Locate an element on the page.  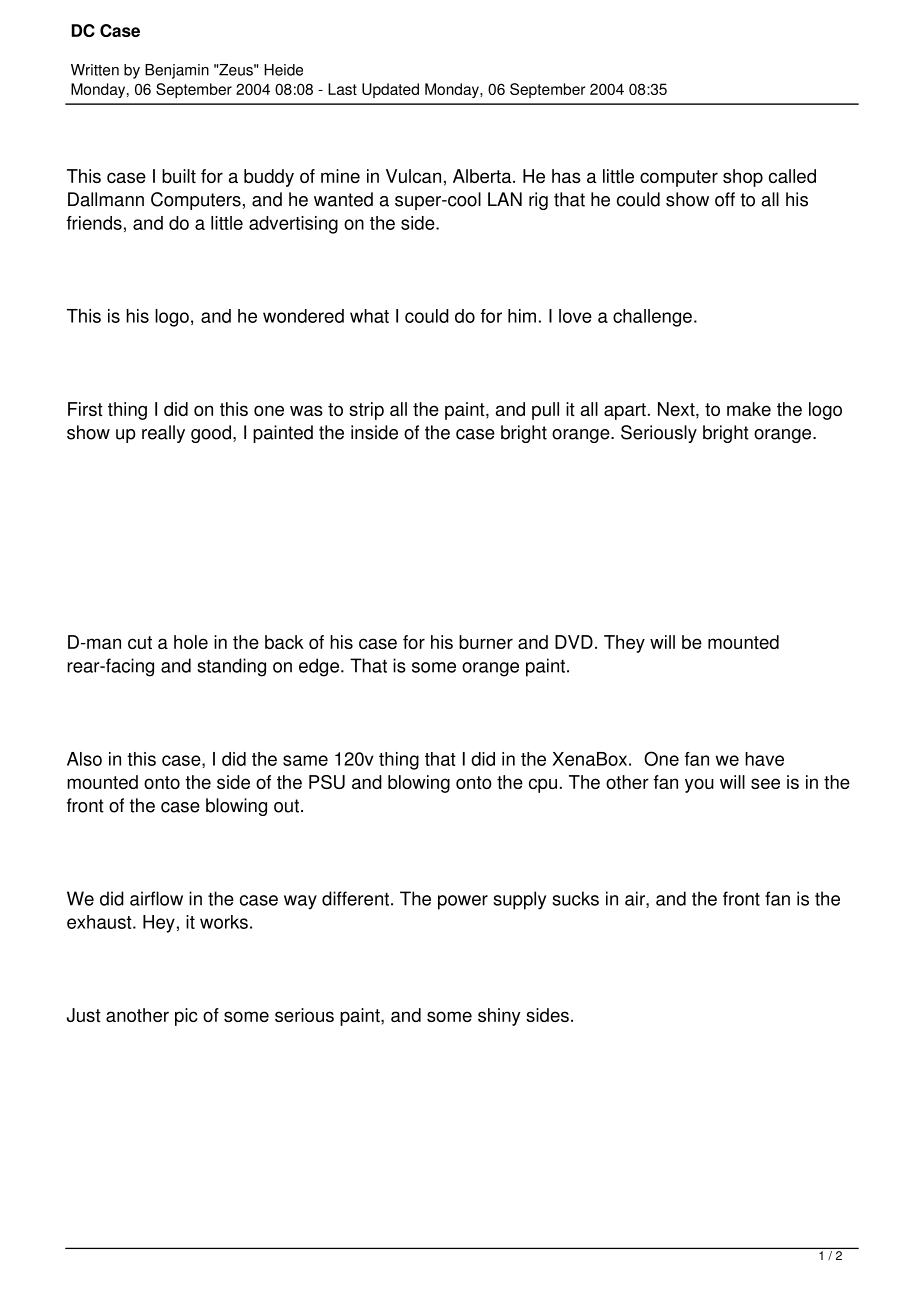
shiny is located at coordinates (499, 1017).
